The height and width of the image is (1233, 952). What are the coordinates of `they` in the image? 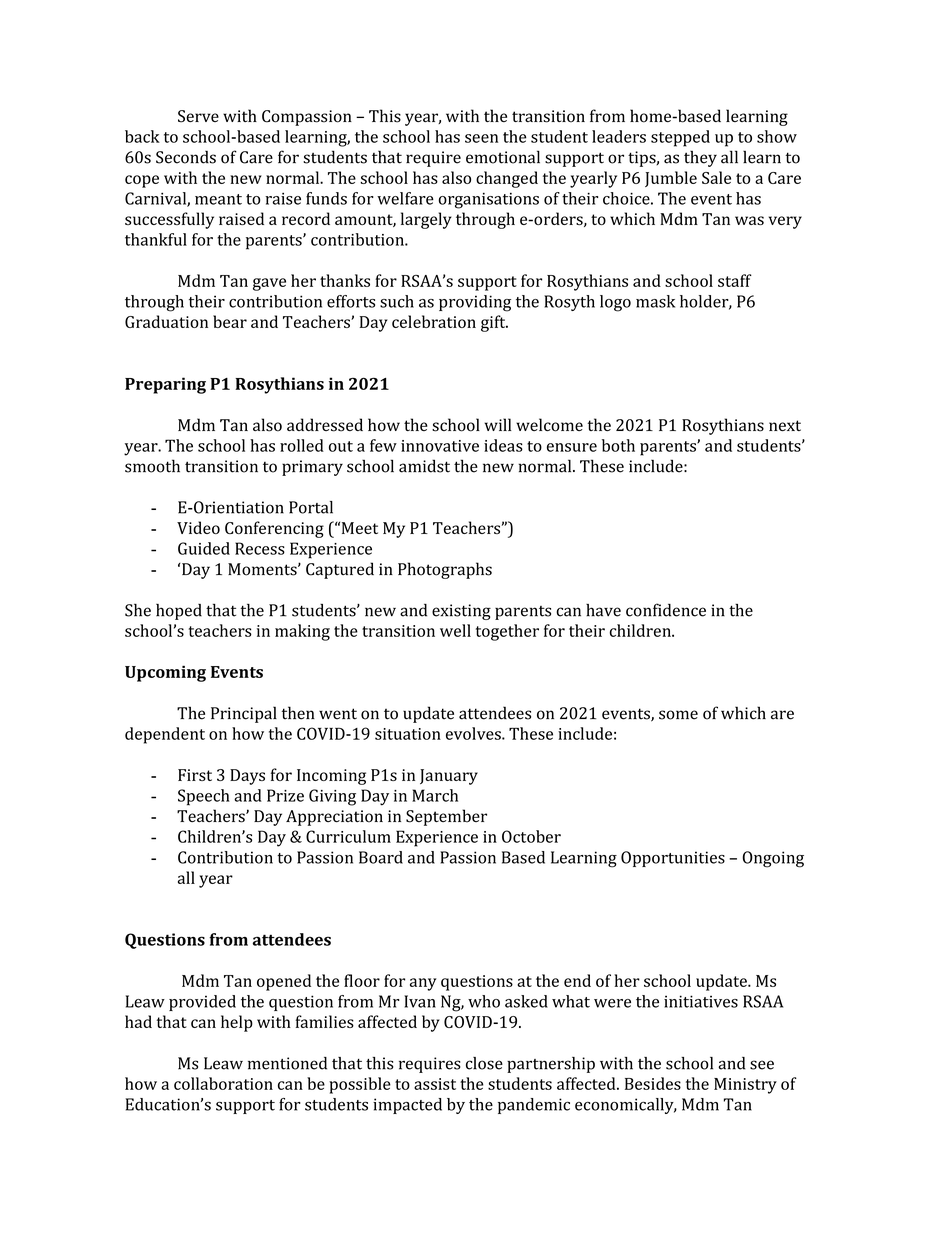 It's located at (700, 158).
